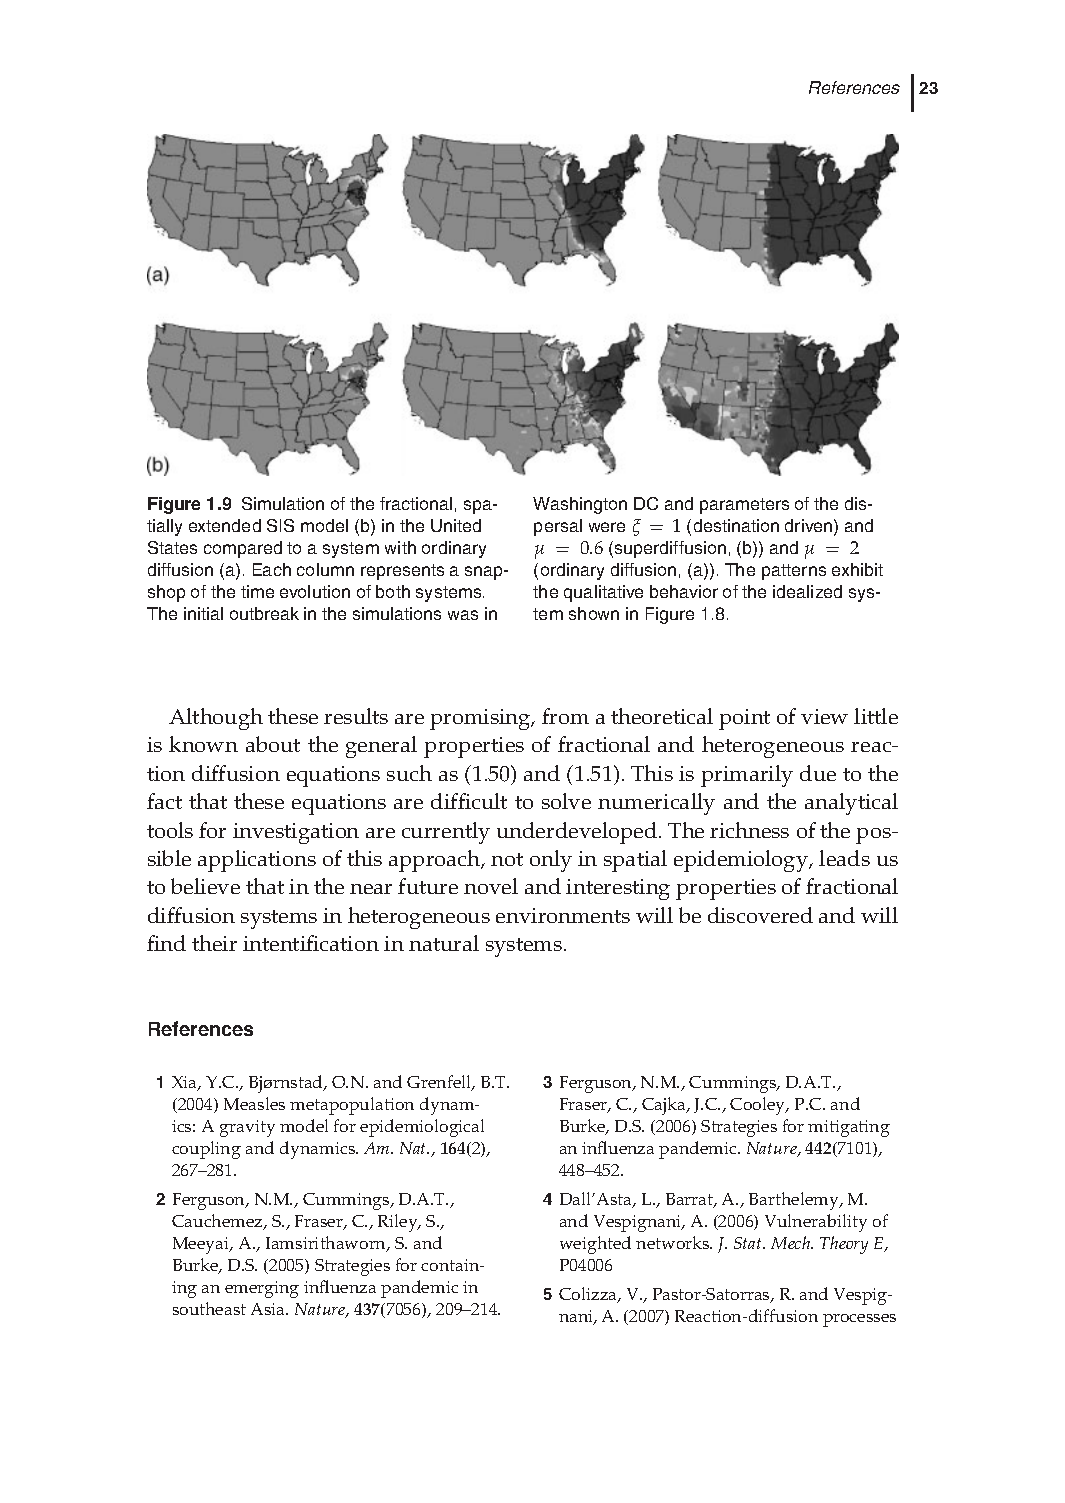  I want to click on United, so click(456, 525).
